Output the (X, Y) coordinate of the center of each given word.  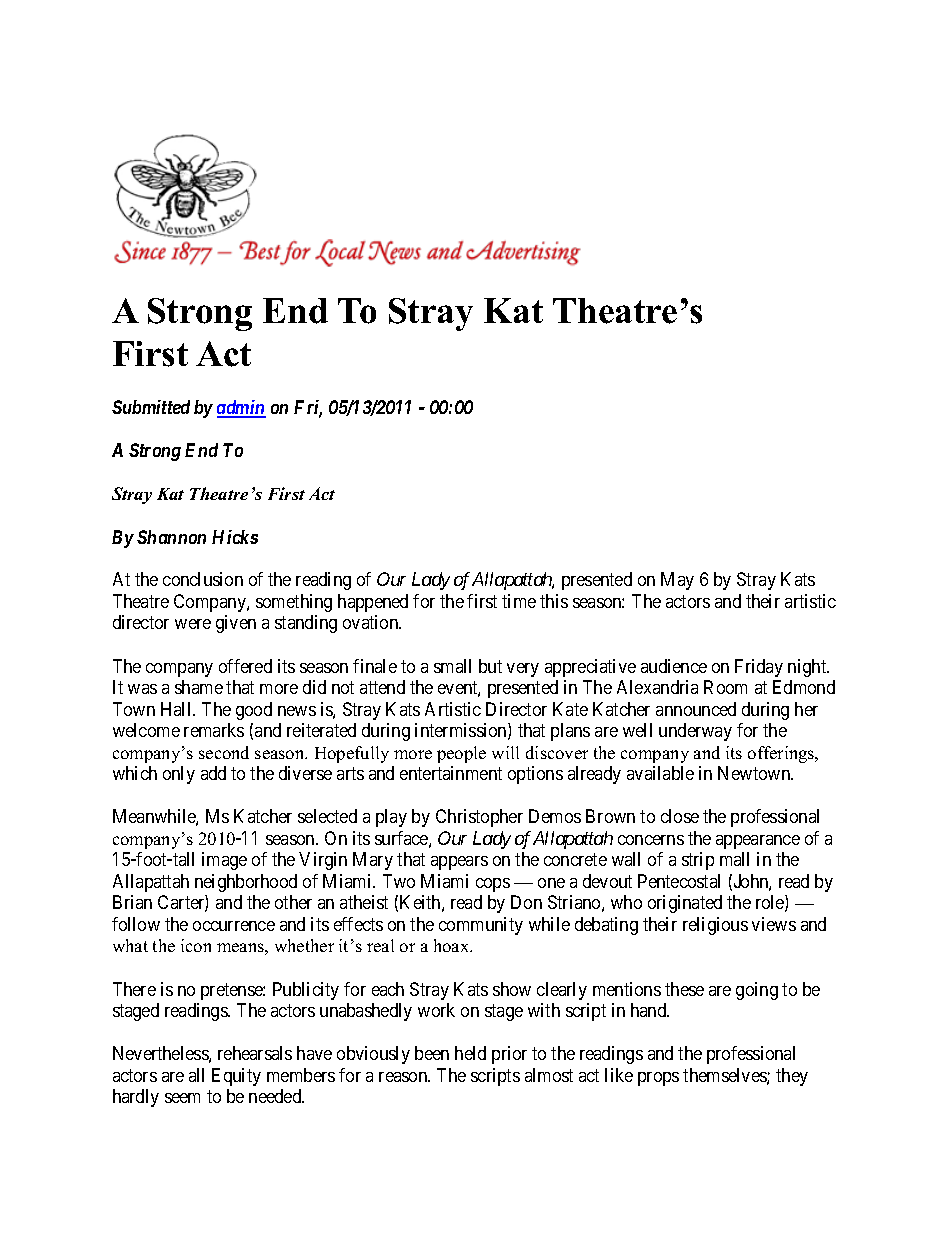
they (792, 1077)
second (224, 752)
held (470, 1053)
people (461, 754)
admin (241, 408)
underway (695, 732)
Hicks (235, 537)
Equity (236, 1077)
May (677, 581)
